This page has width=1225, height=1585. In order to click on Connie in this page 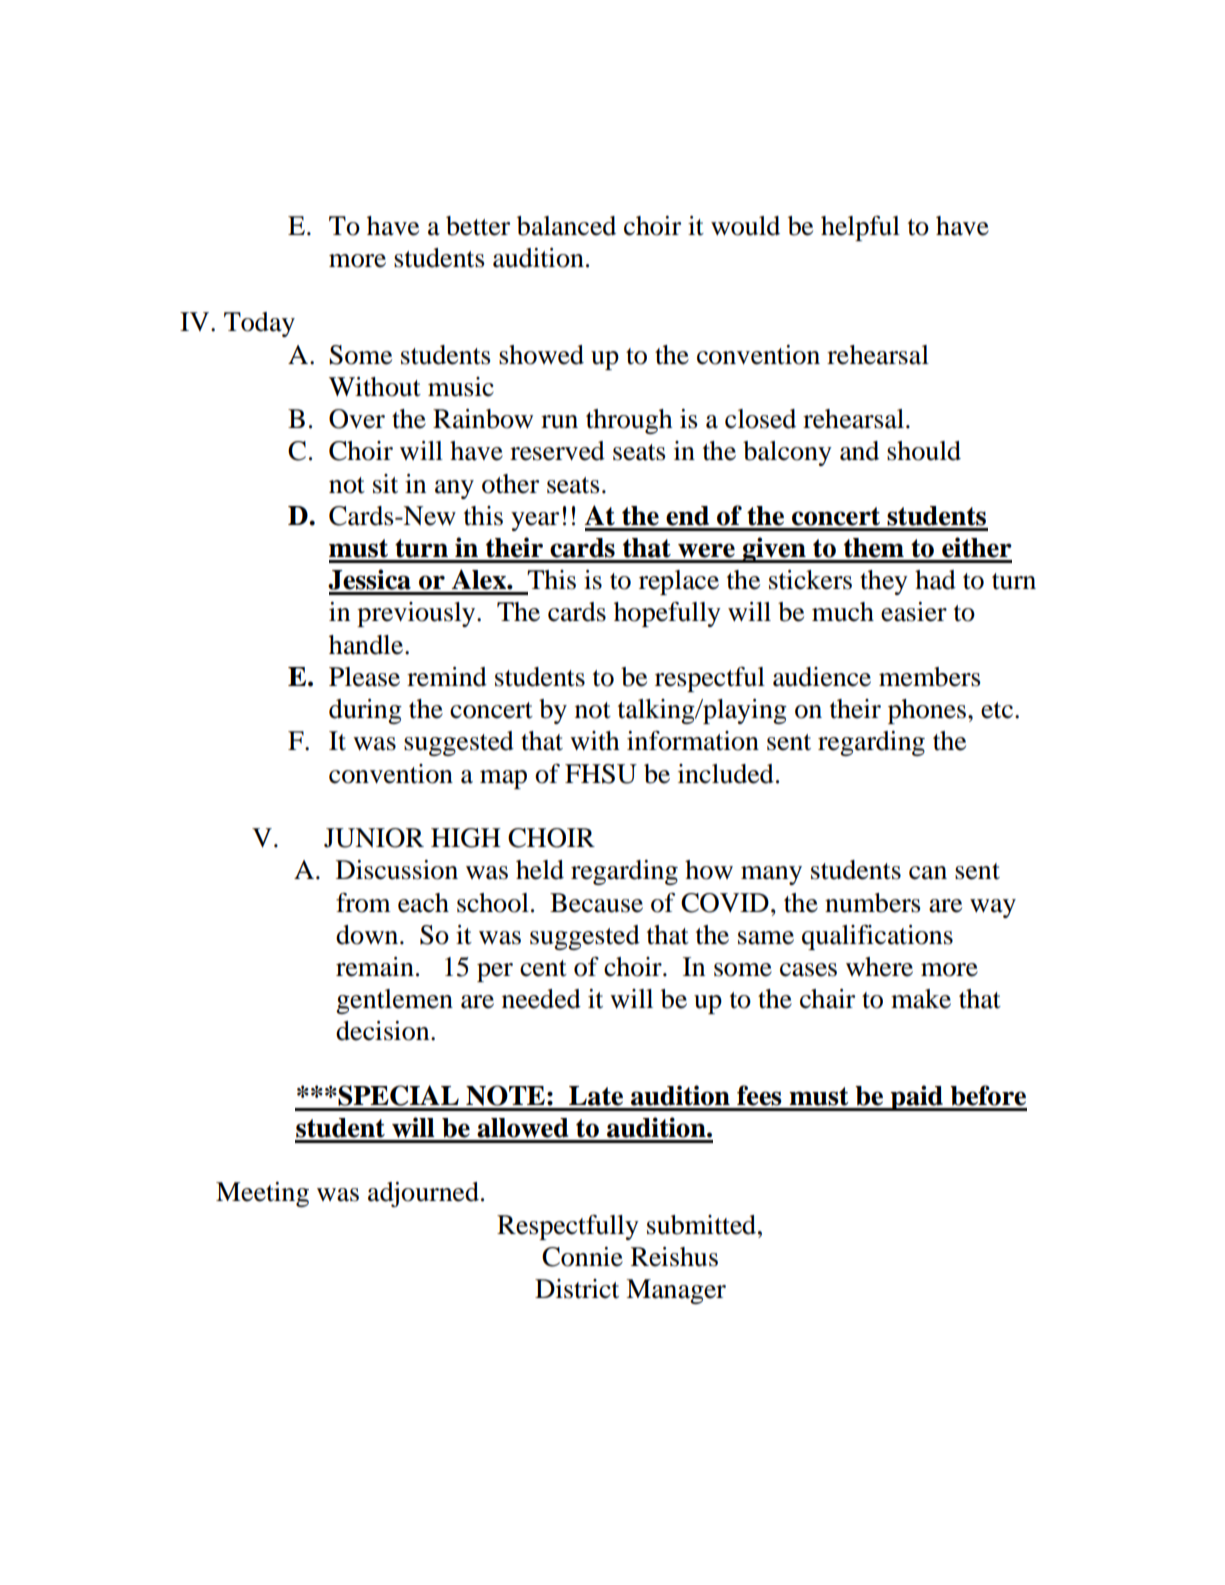, I will do `click(582, 1257)`.
